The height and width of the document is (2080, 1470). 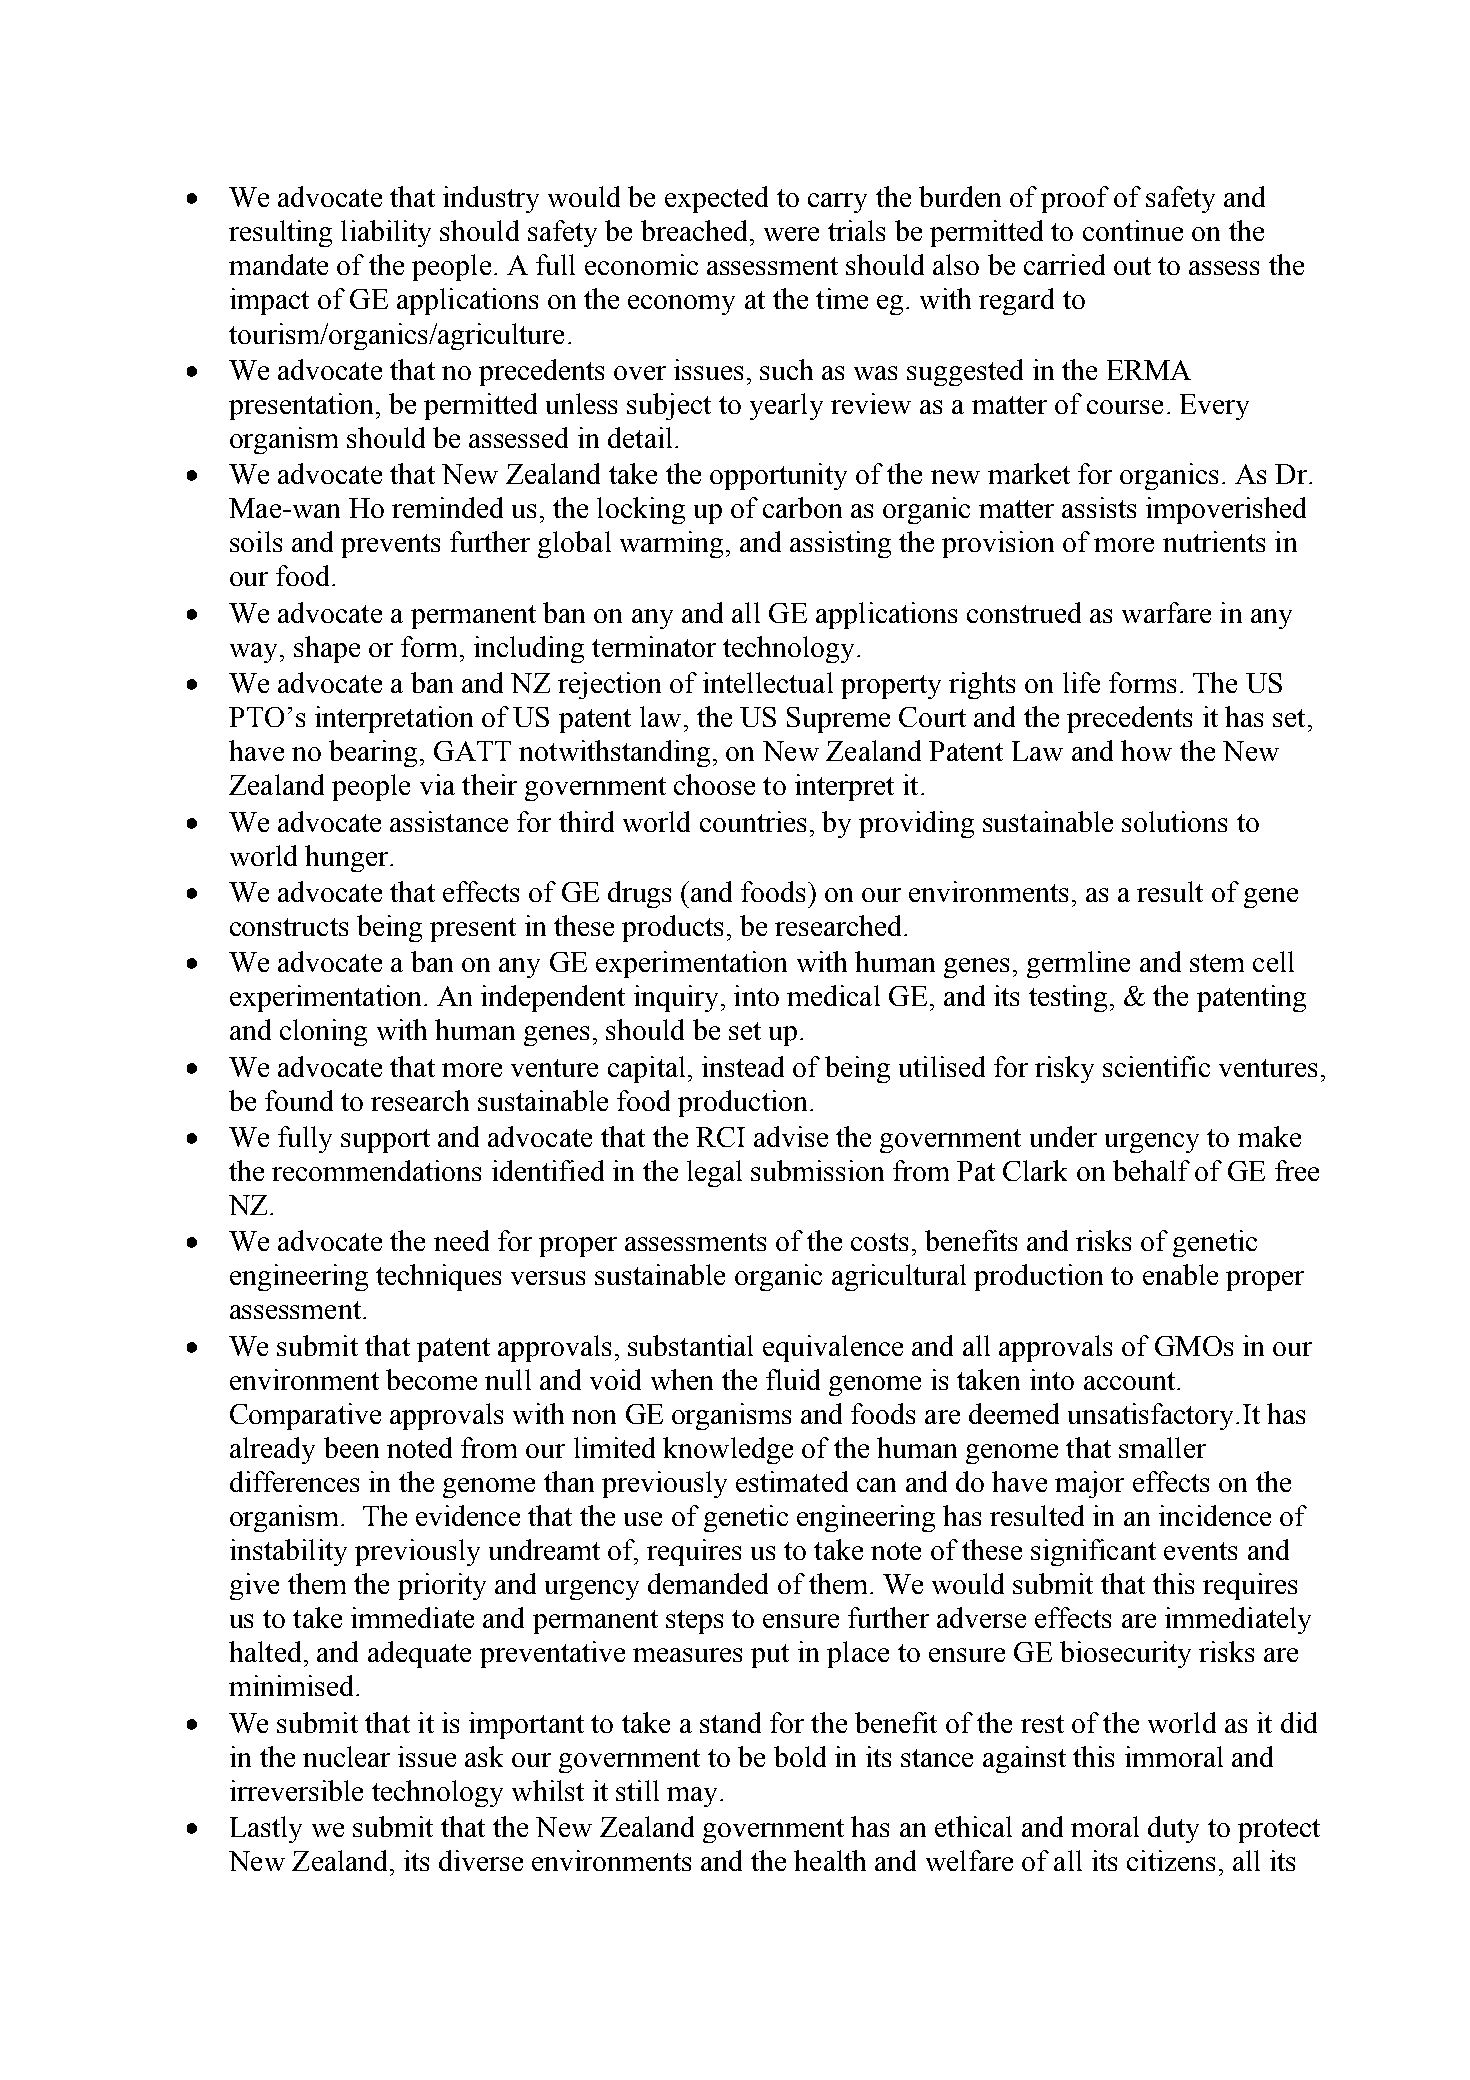 I want to click on were, so click(x=791, y=234).
